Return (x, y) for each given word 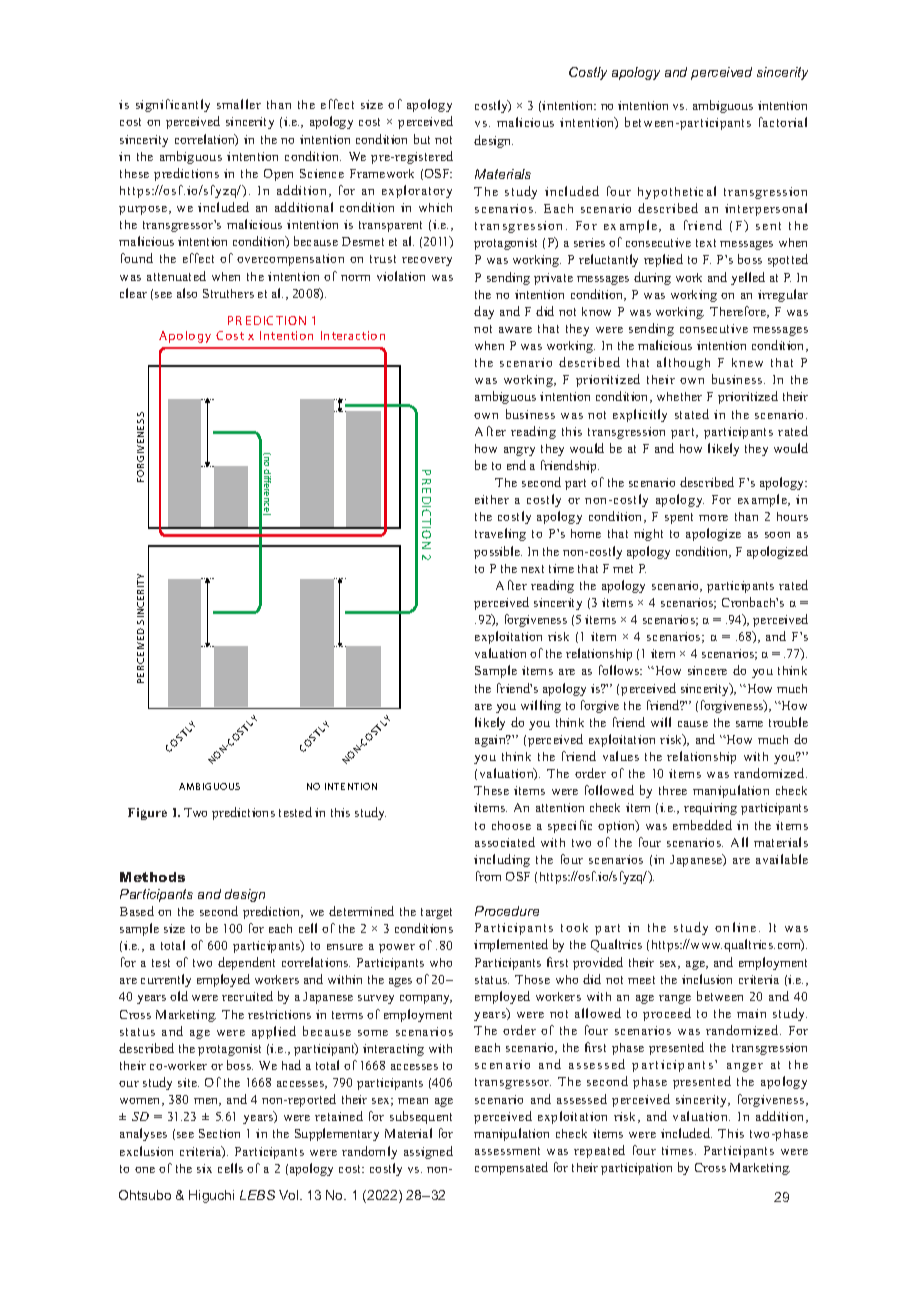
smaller (239, 104)
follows (620, 670)
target (436, 913)
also (187, 293)
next (532, 569)
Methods (152, 877)
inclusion (707, 979)
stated (692, 414)
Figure (147, 814)
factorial (783, 122)
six (204, 1168)
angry (519, 451)
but (422, 139)
